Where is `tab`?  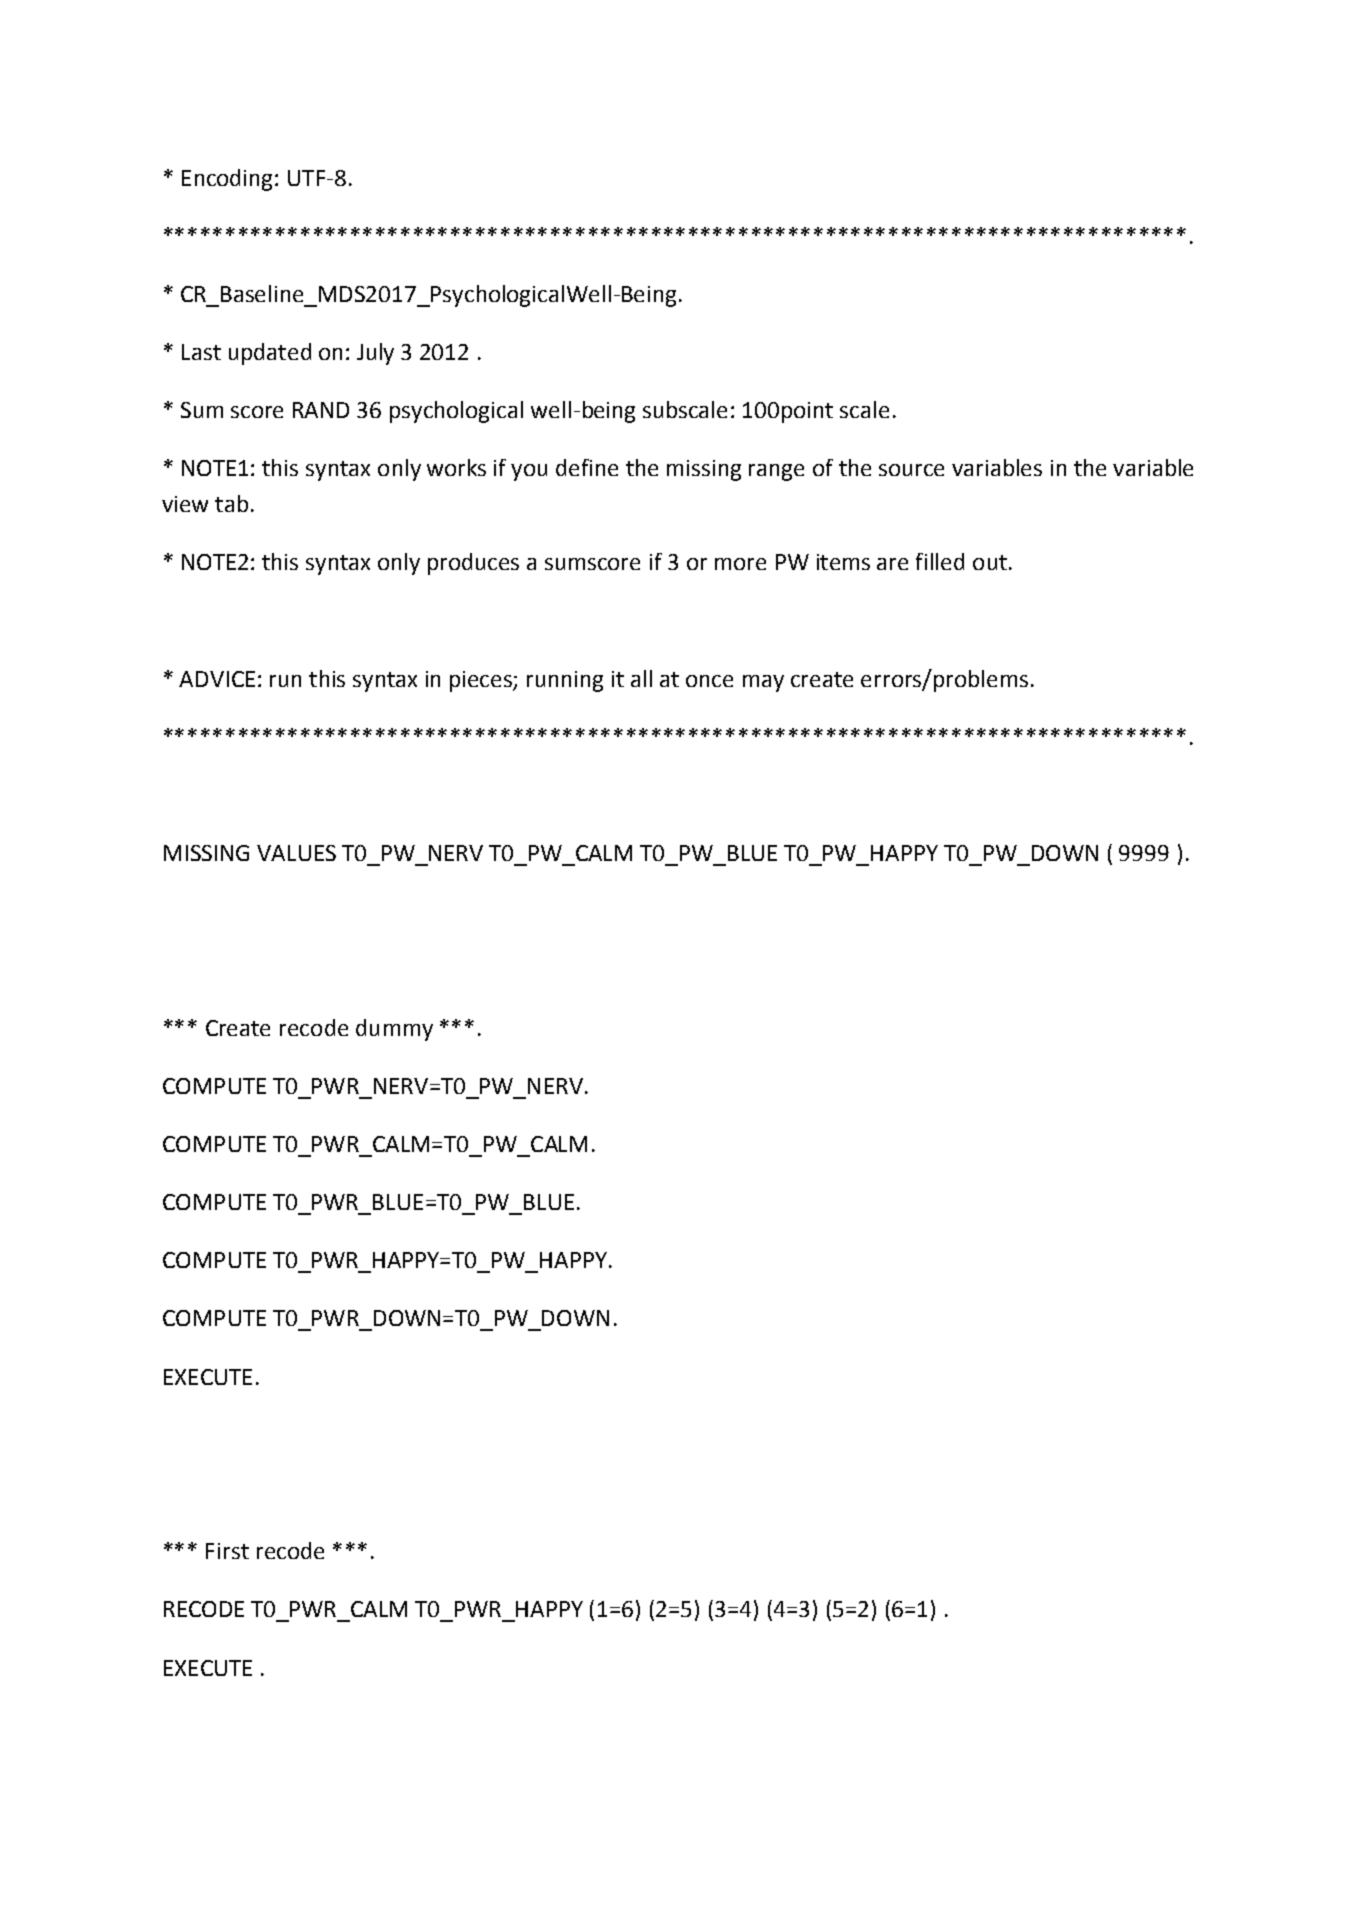
tab is located at coordinates (231, 503).
